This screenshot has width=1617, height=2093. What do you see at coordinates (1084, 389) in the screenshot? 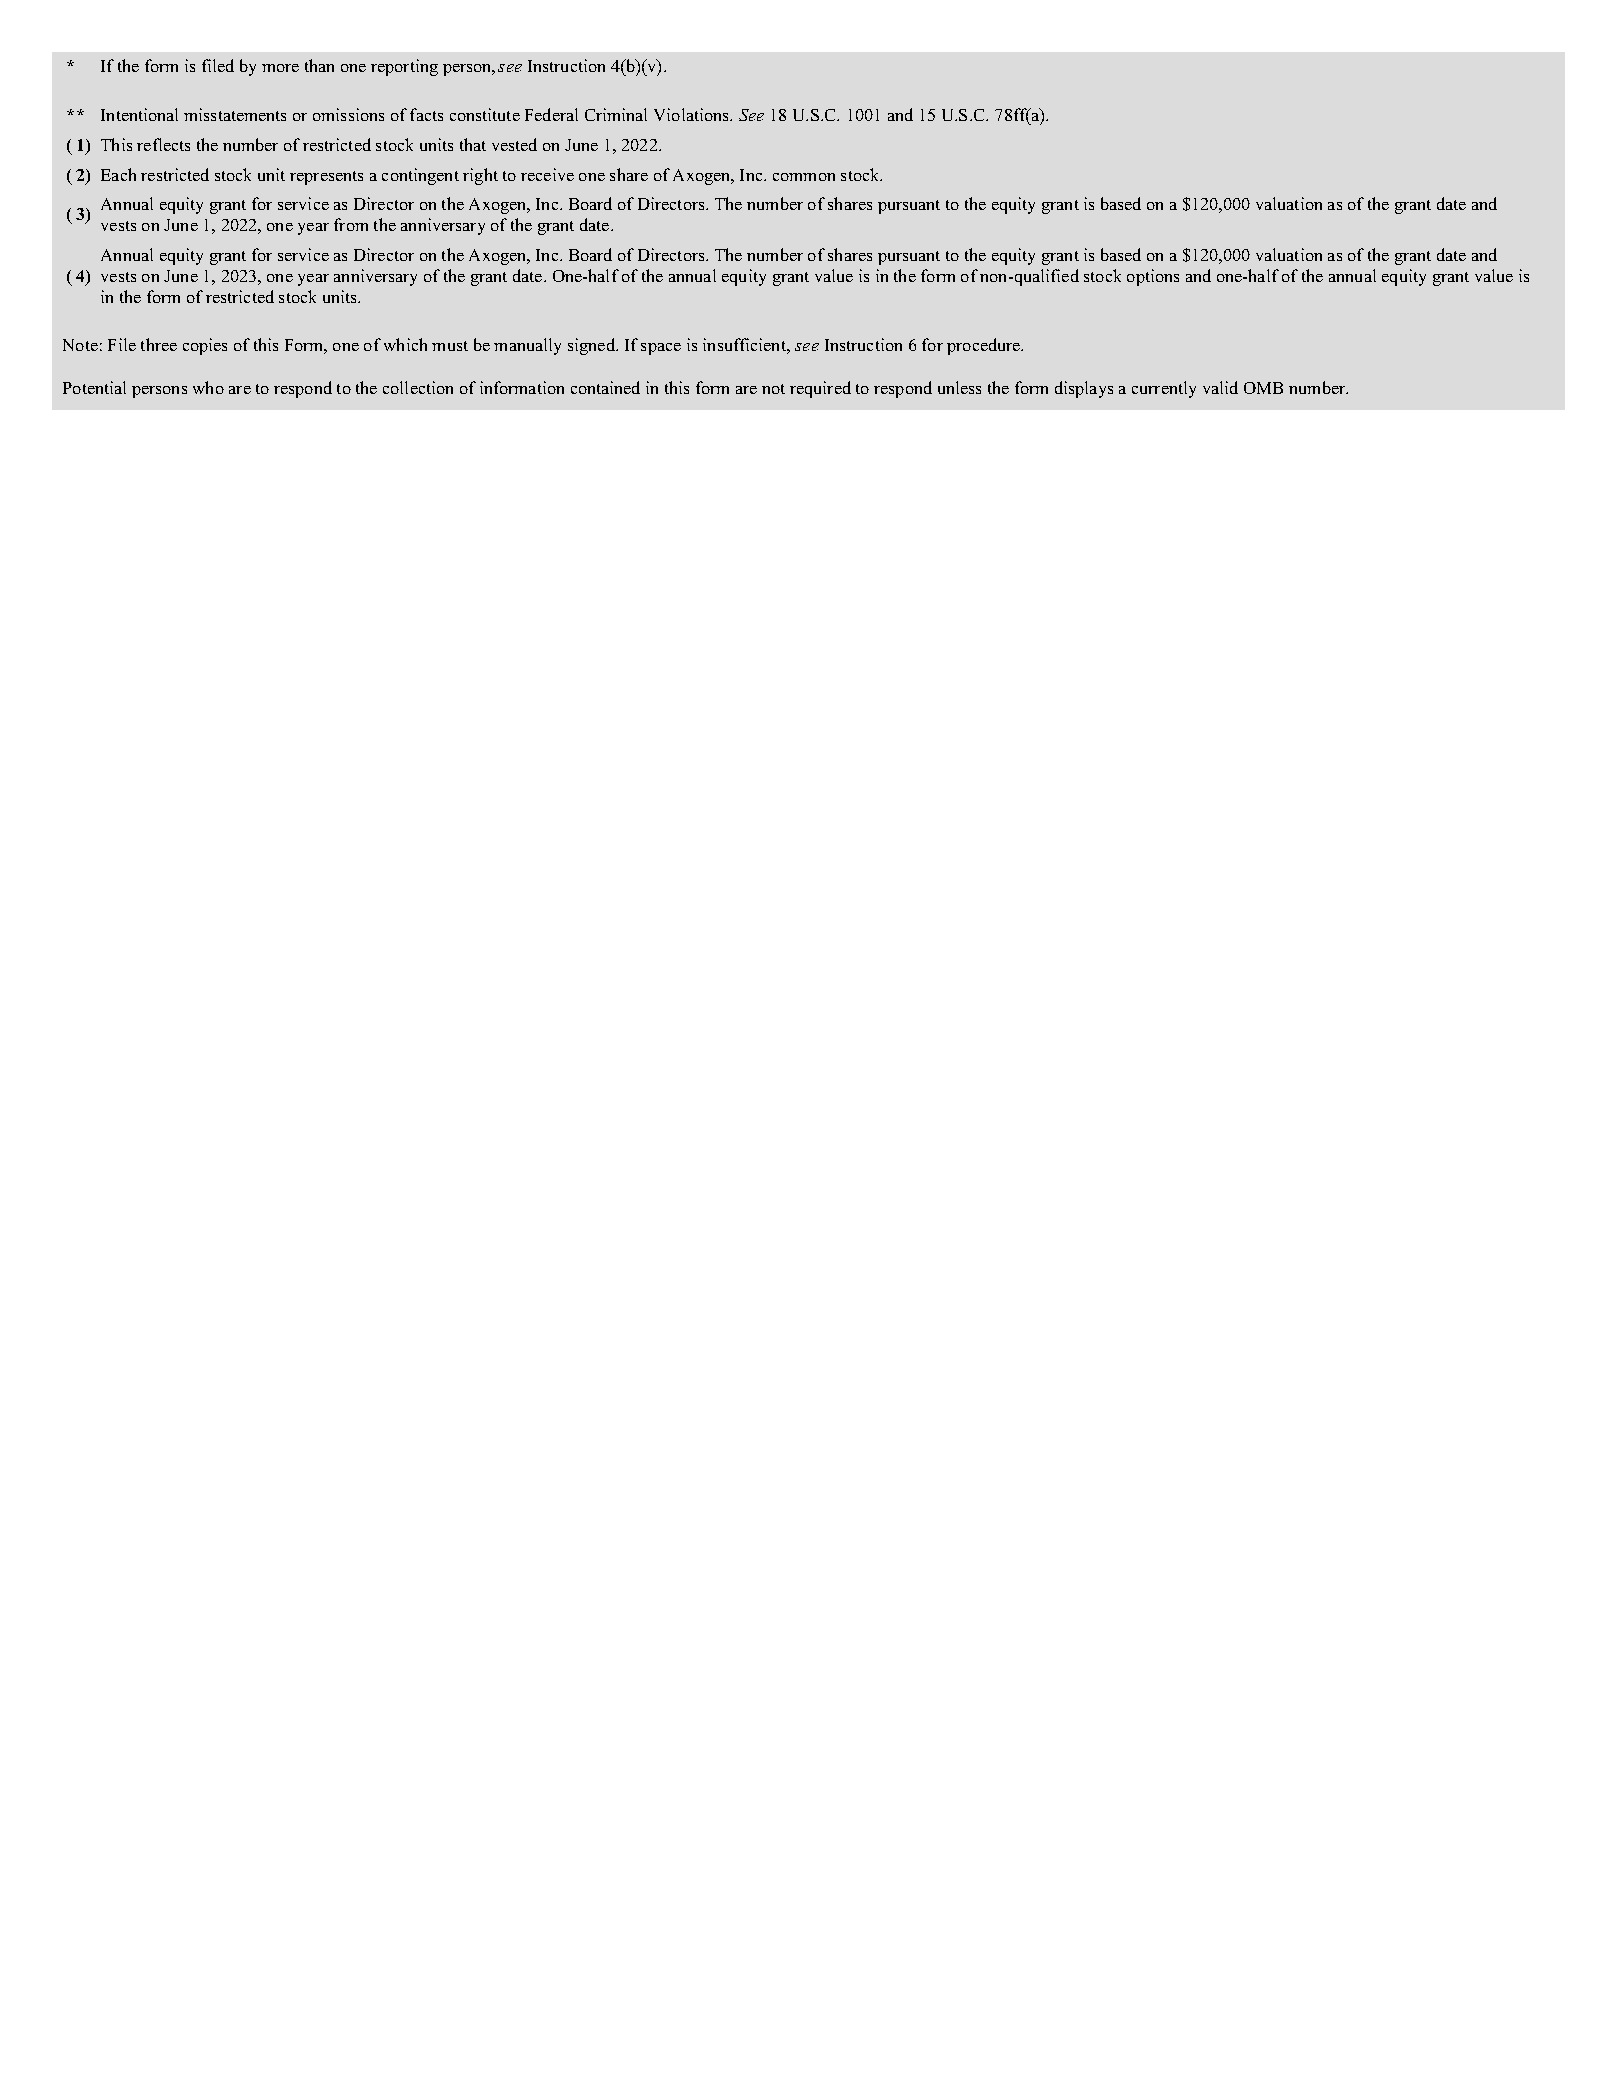
I see `displays` at bounding box center [1084, 389].
